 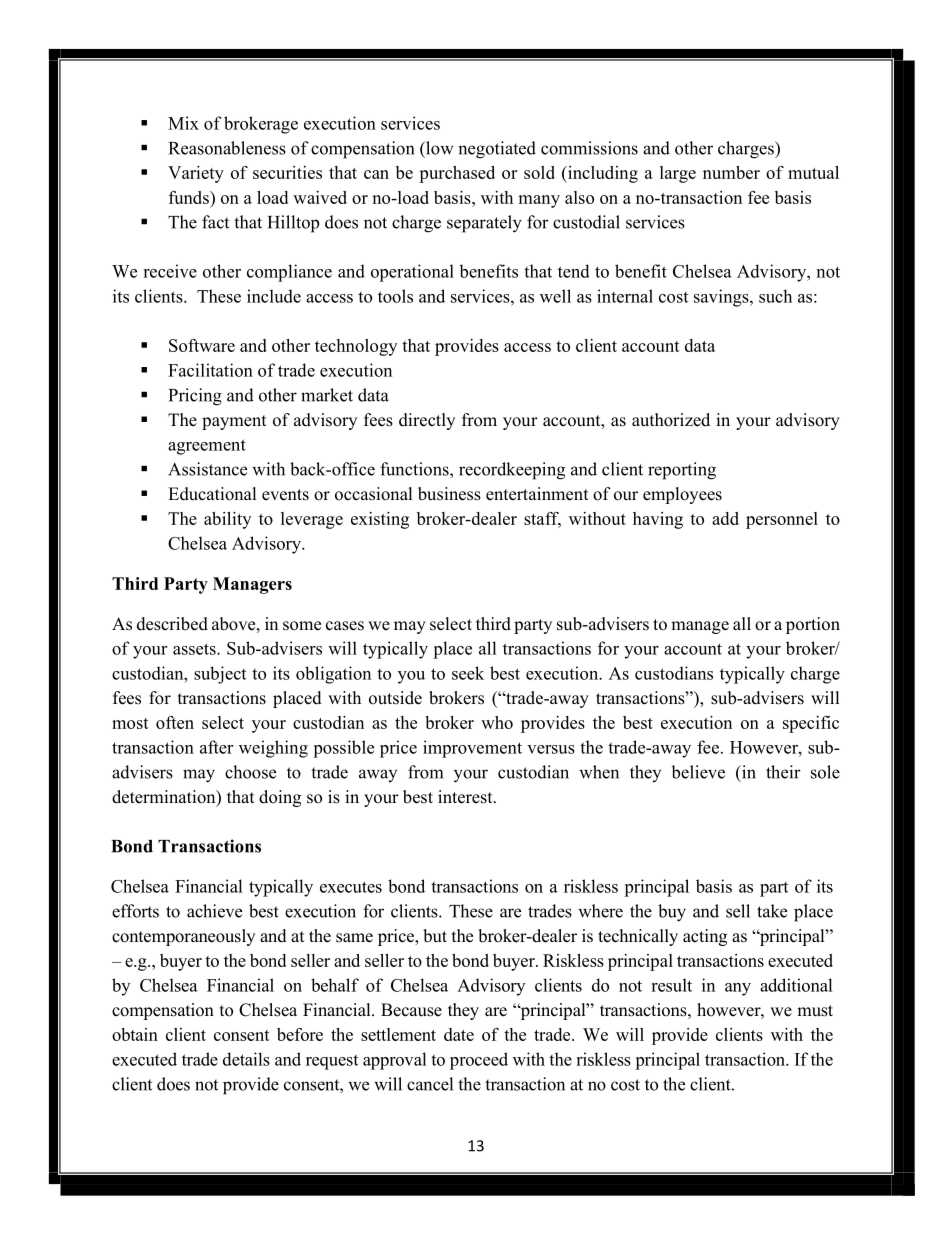 I want to click on seek, so click(x=468, y=673).
